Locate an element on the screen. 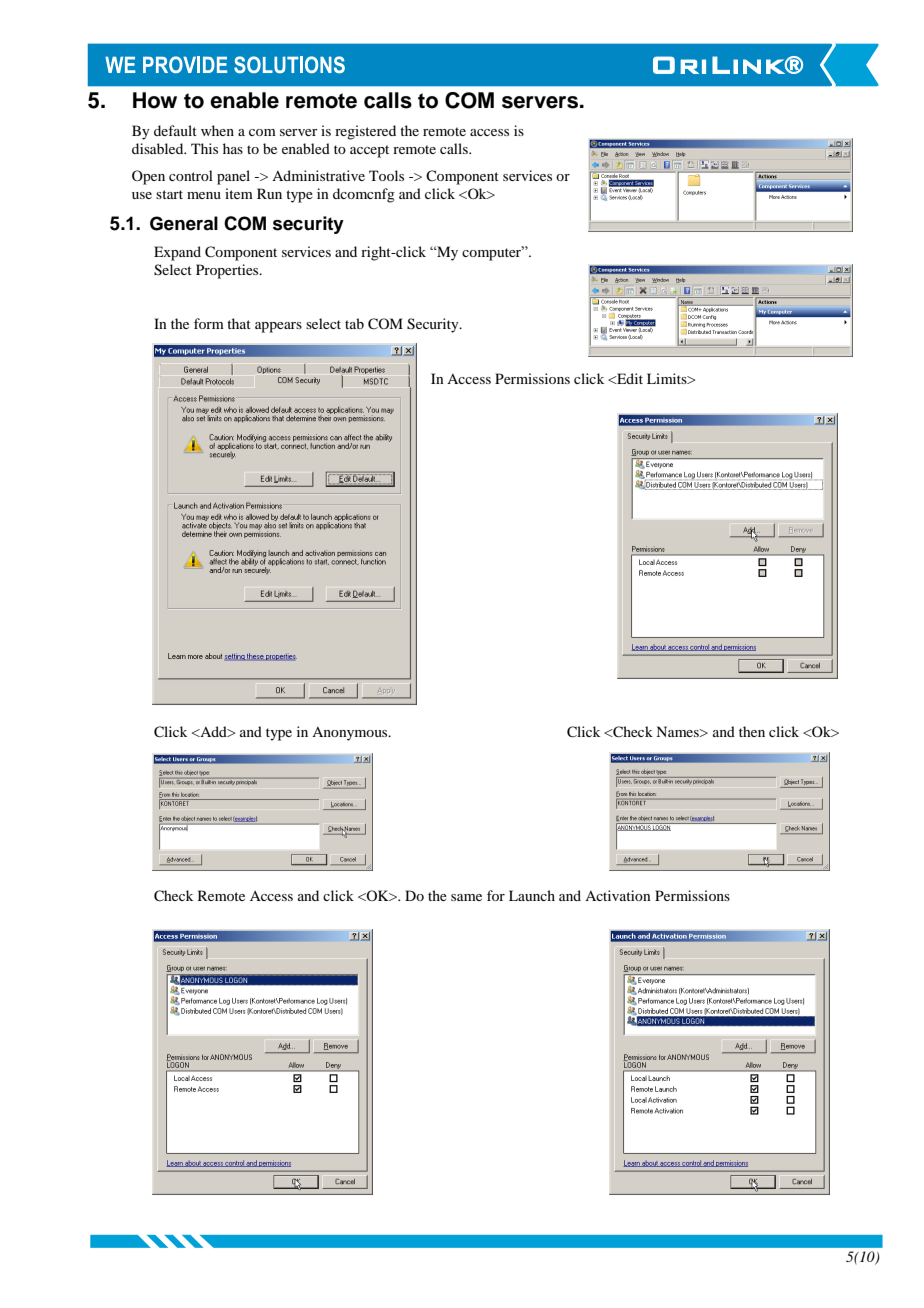  then is located at coordinates (752, 731).
